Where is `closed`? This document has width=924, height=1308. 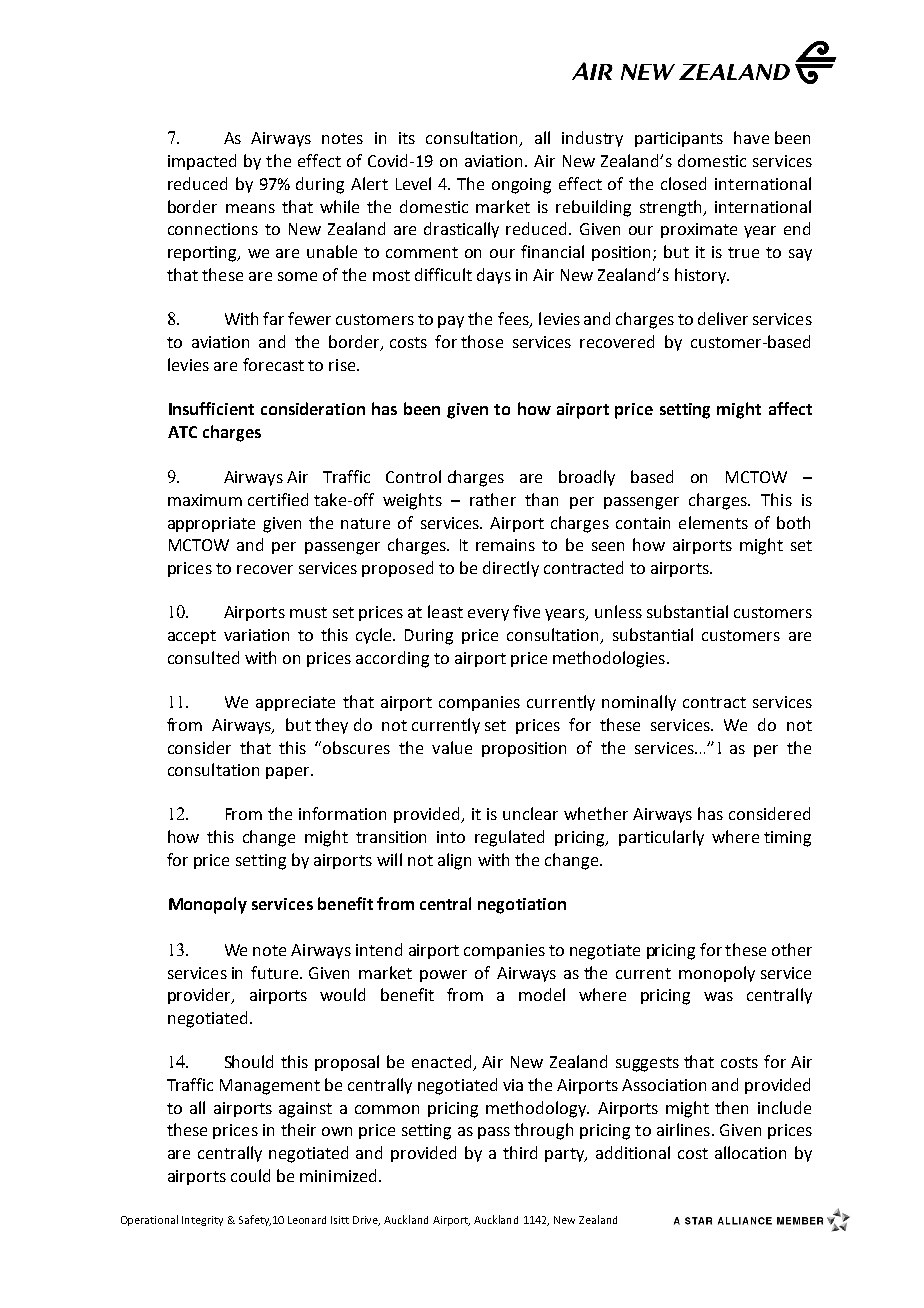
closed is located at coordinates (683, 183).
